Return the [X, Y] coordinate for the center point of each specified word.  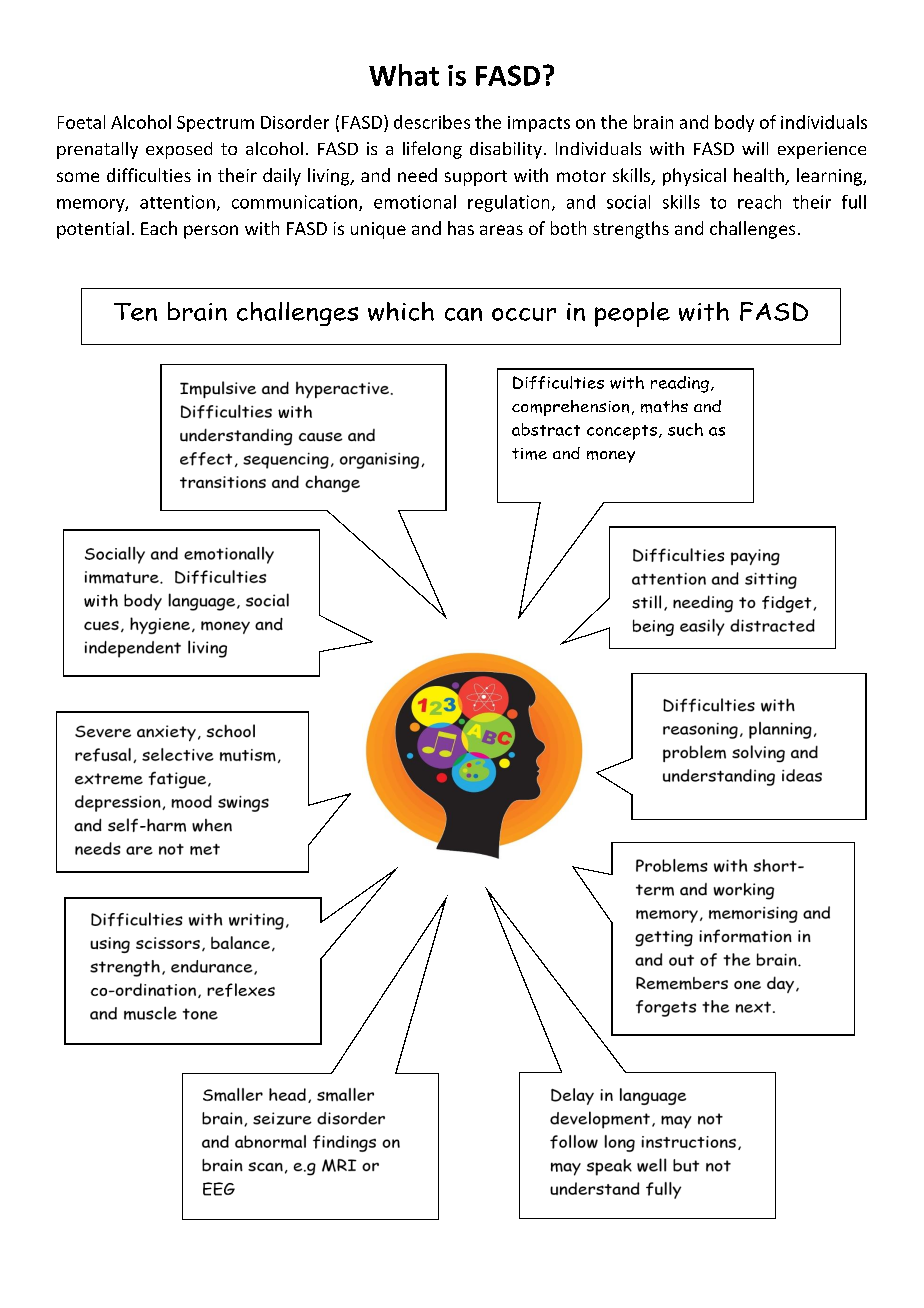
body [734, 123]
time [529, 454]
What [404, 75]
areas [501, 230]
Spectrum [215, 124]
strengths [631, 230]
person [211, 232]
